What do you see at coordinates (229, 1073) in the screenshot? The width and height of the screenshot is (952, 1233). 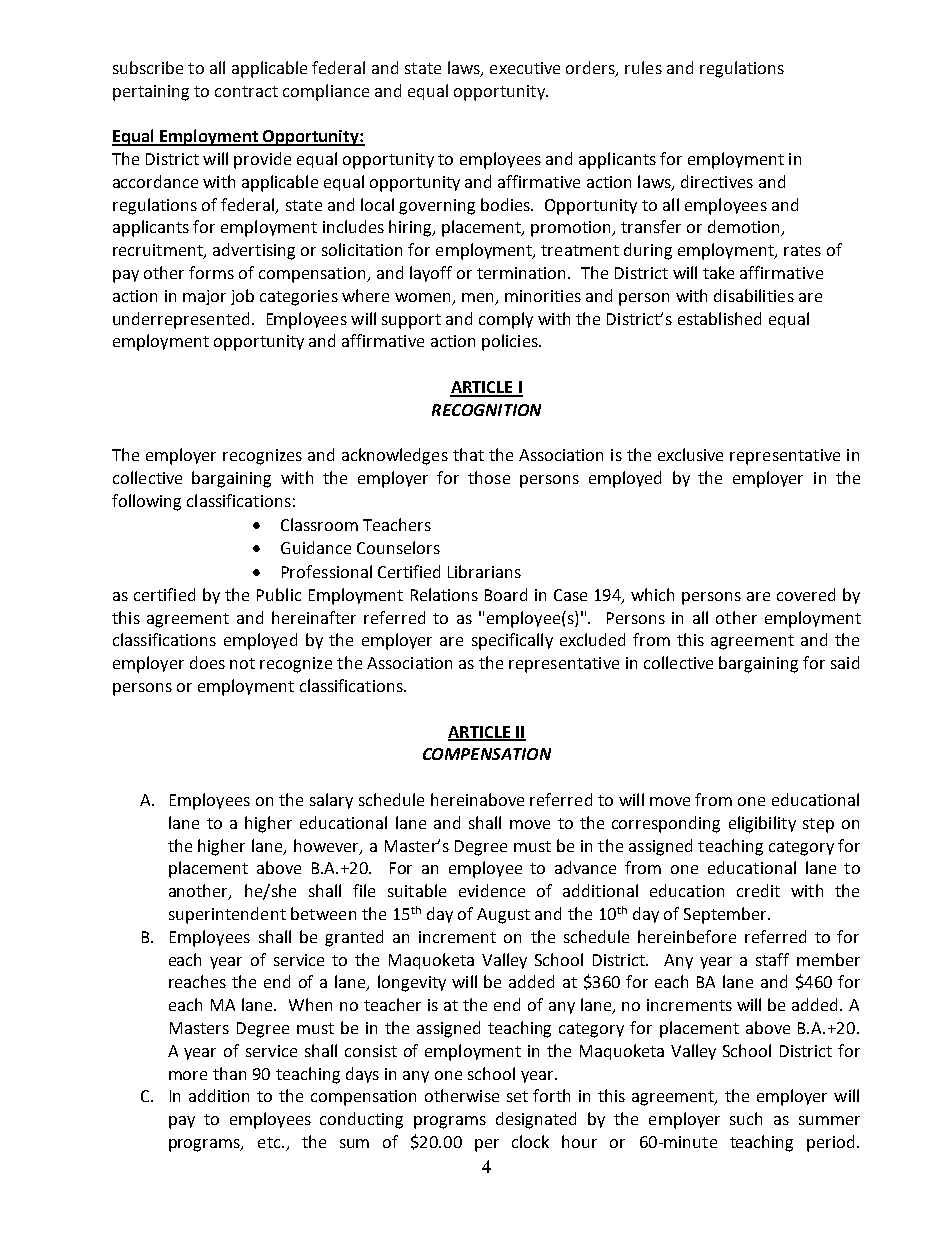 I see `than` at bounding box center [229, 1073].
